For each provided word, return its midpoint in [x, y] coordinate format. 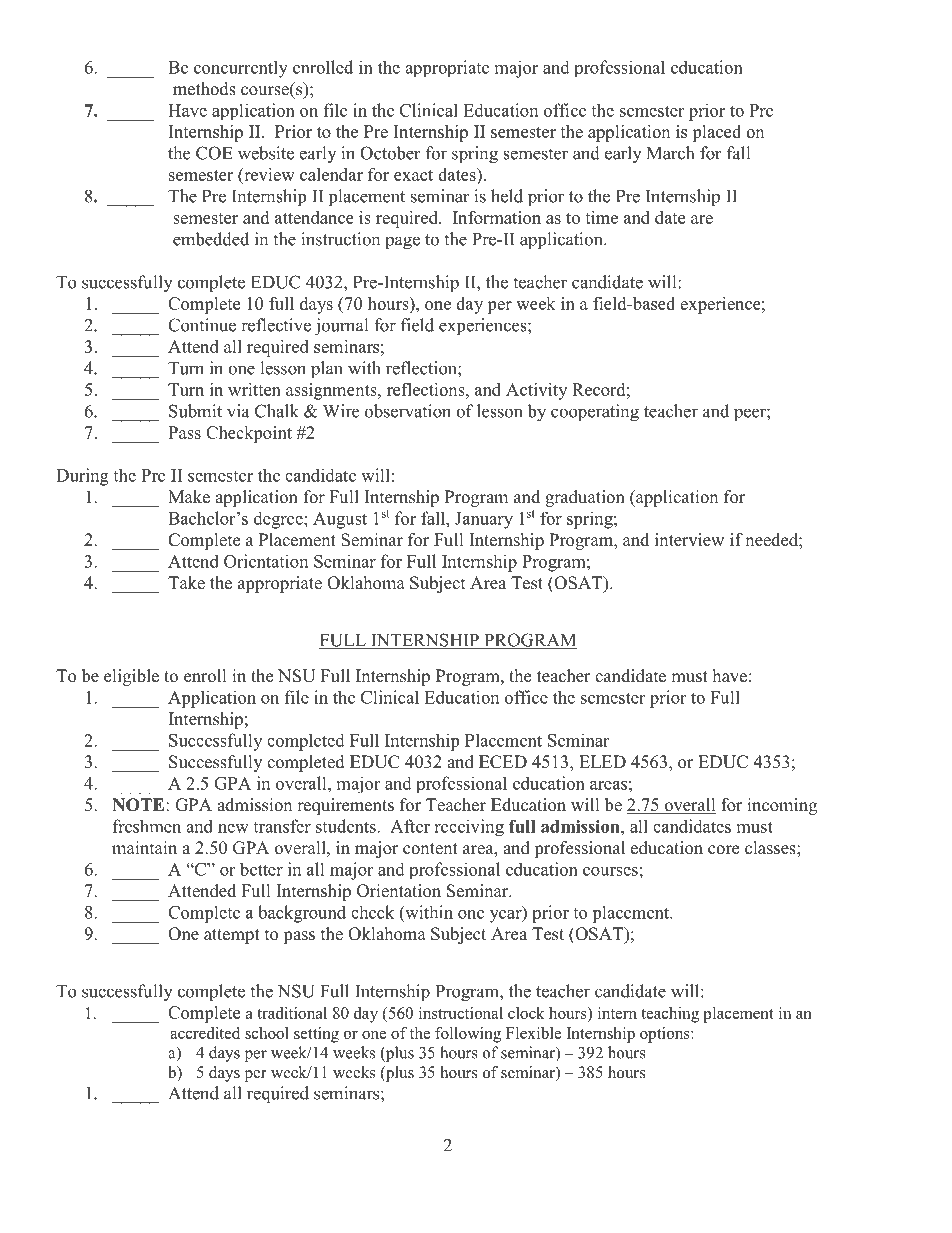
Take [186, 583]
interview [689, 540]
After [410, 826]
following [468, 1035]
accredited [205, 1033]
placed [716, 133]
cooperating [595, 413]
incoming [782, 806]
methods [204, 89]
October [390, 153]
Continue [202, 325]
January [484, 520]
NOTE [139, 805]
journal [341, 327]
